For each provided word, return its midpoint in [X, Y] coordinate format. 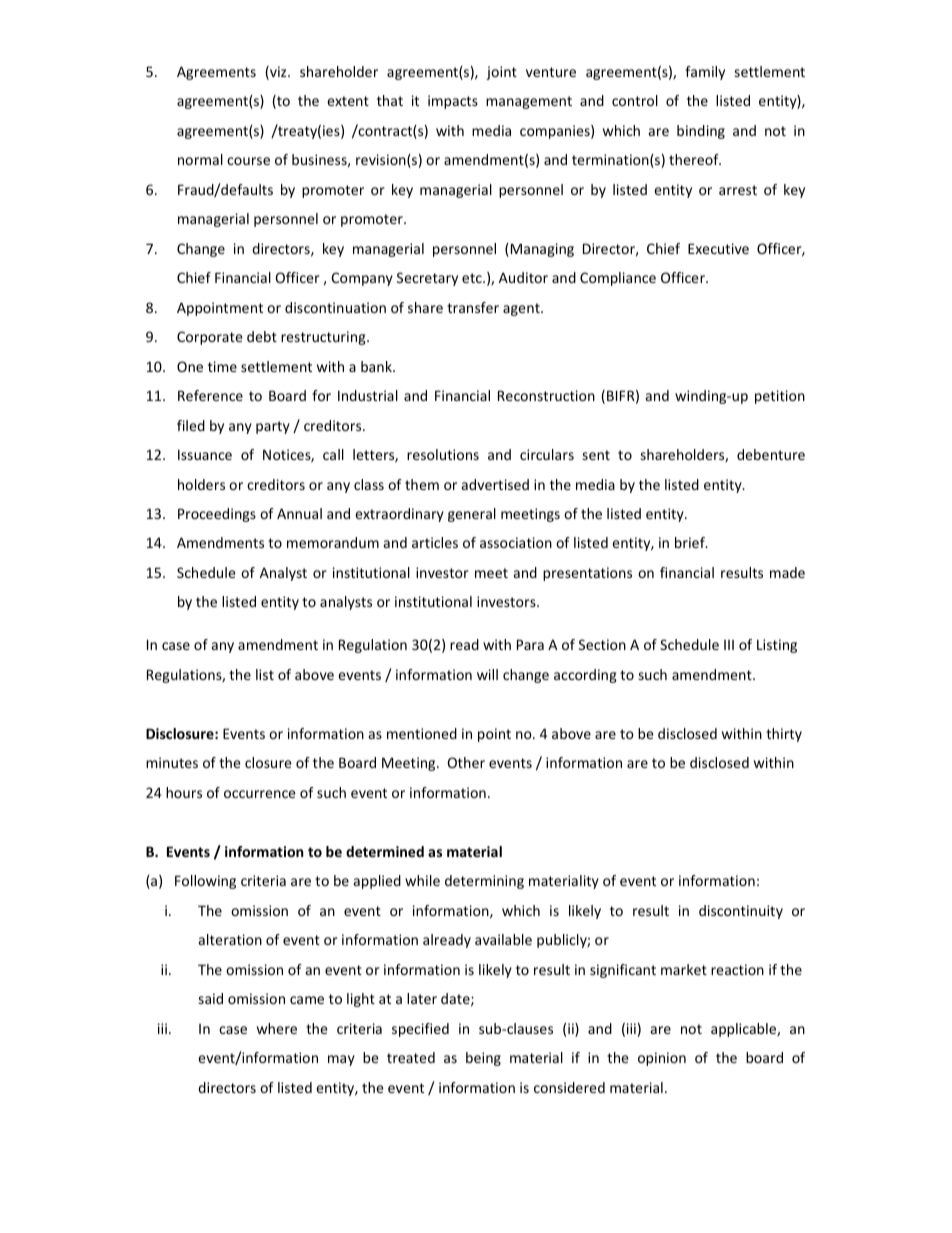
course [248, 161]
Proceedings [217, 515]
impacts [453, 102]
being [483, 1059]
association [516, 542]
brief [691, 542]
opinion [662, 1059]
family [705, 73]
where [277, 1028]
